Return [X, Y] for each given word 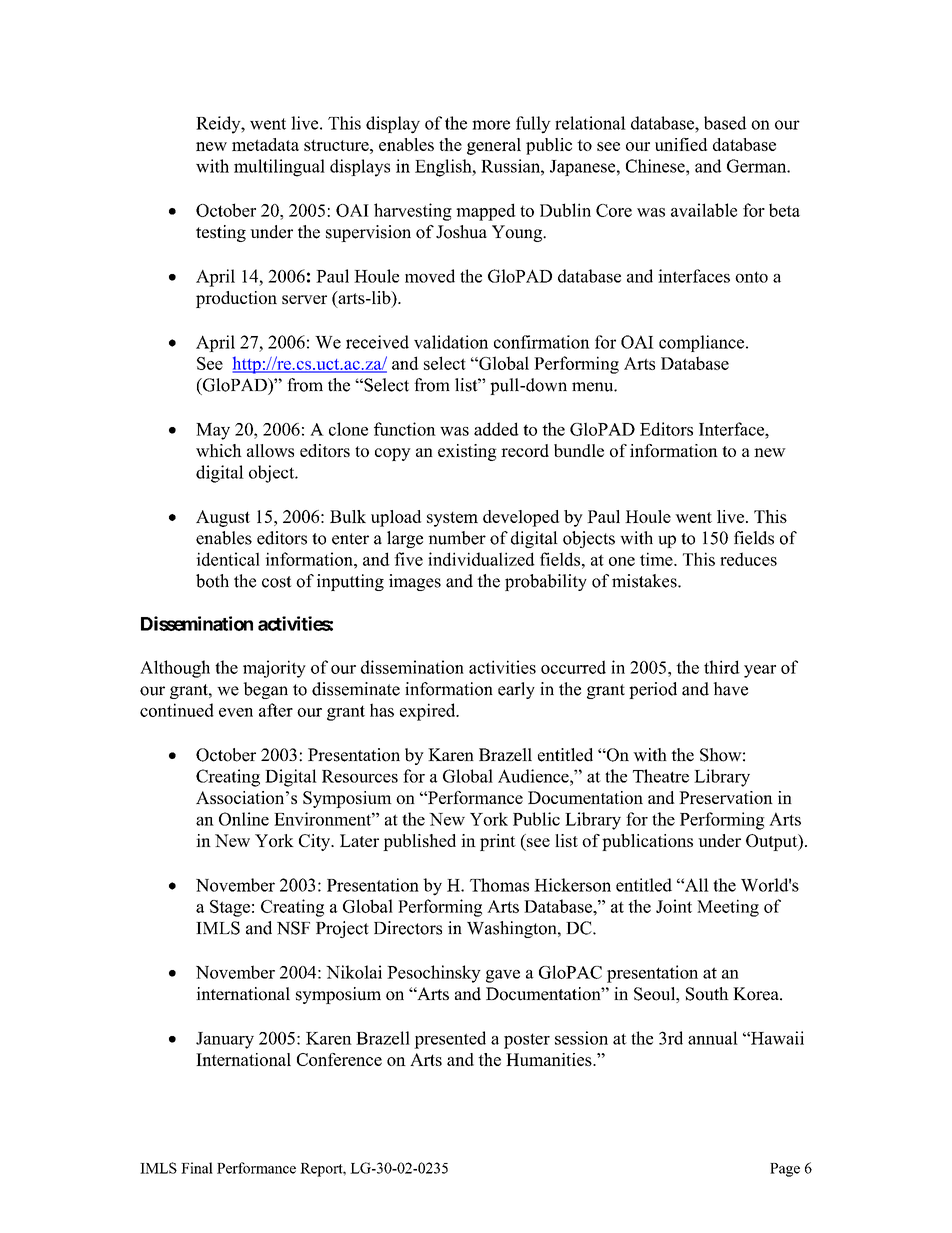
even [236, 712]
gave [503, 976]
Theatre [661, 776]
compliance [701, 343]
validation [451, 342]
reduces [748, 559]
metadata [265, 144]
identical [228, 559]
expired [429, 712]
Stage [230, 908]
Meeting [728, 908]
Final [197, 1168]
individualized [481, 559]
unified [681, 144]
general [494, 146]
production [236, 299]
